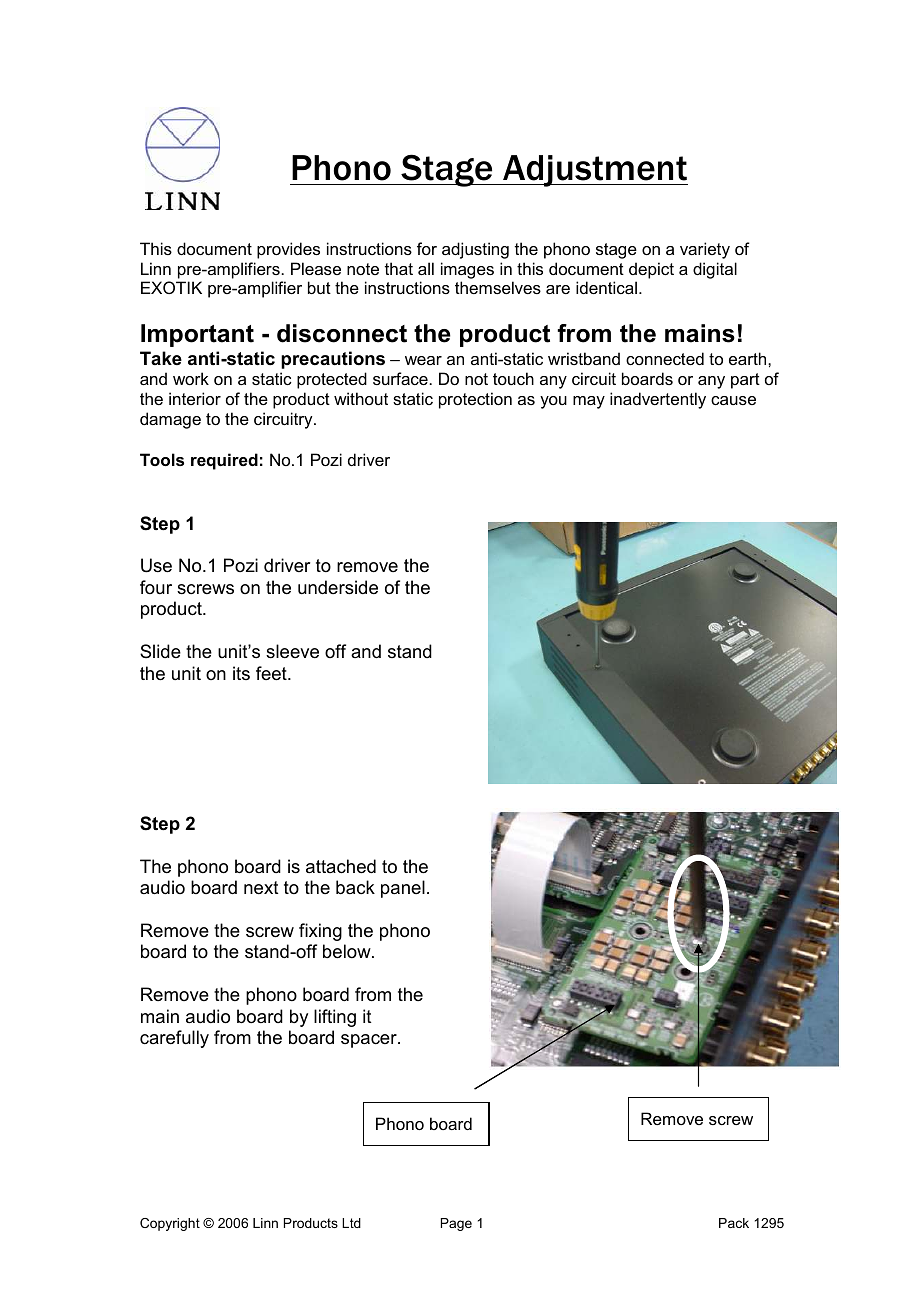 The image size is (924, 1308). Describe the element at coordinates (288, 250) in the screenshot. I see `provides` at that location.
